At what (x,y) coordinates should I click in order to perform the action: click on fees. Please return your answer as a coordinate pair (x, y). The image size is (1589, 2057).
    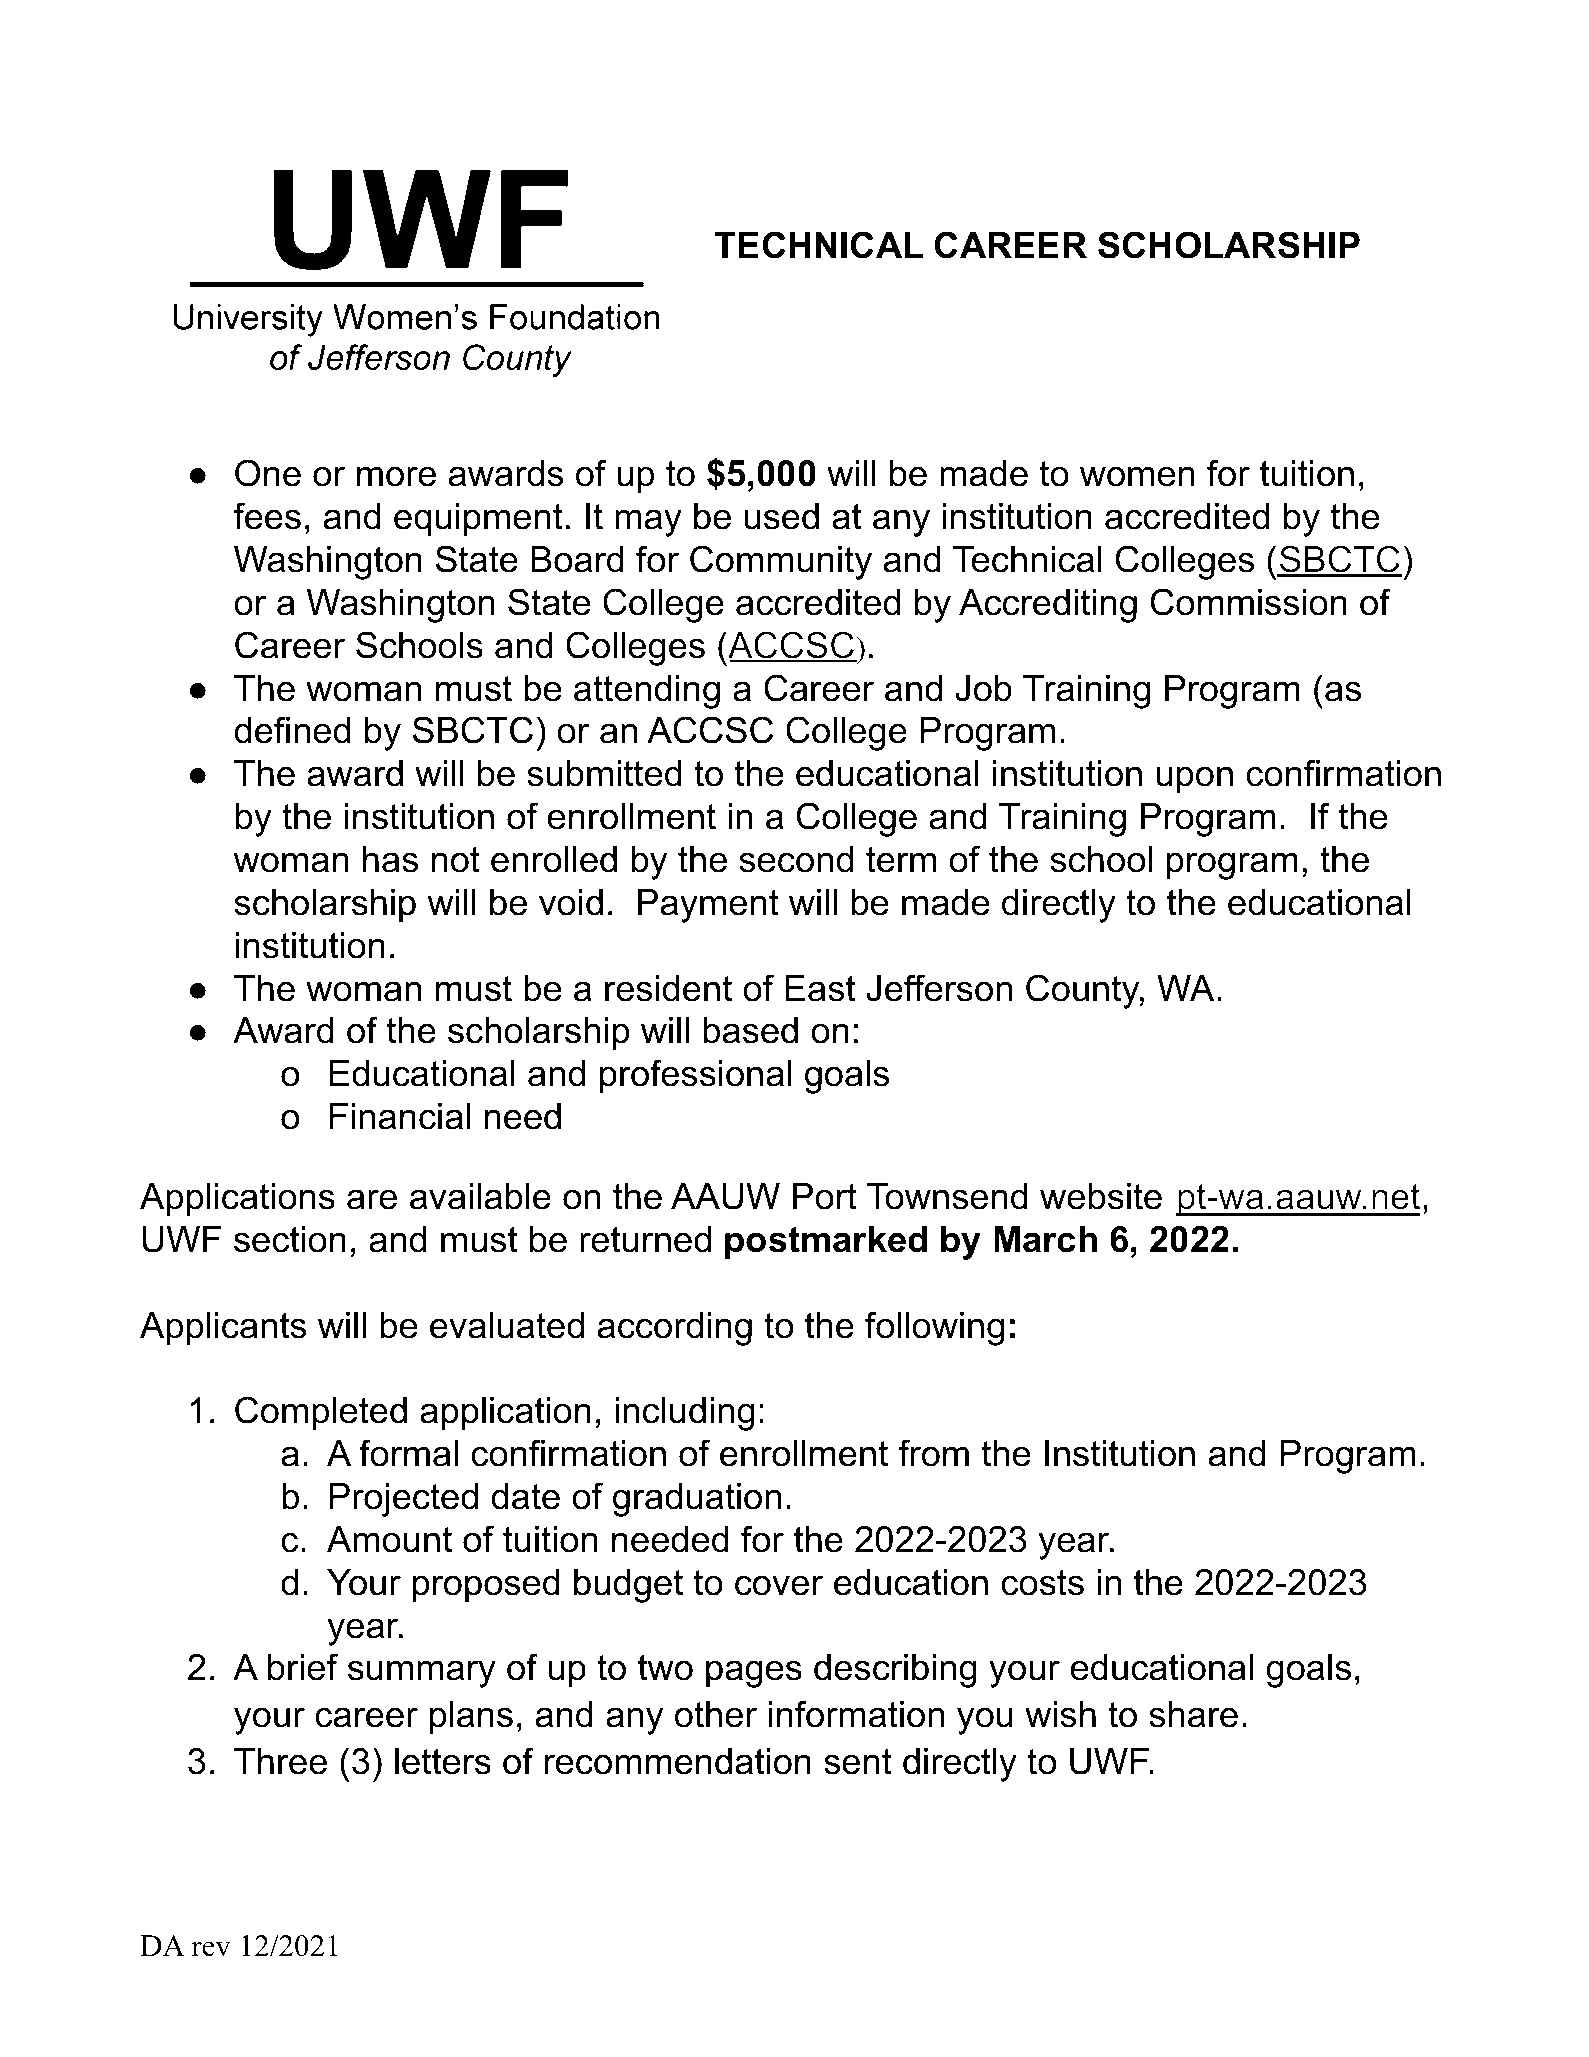
    Looking at the image, I should click on (267, 516).
